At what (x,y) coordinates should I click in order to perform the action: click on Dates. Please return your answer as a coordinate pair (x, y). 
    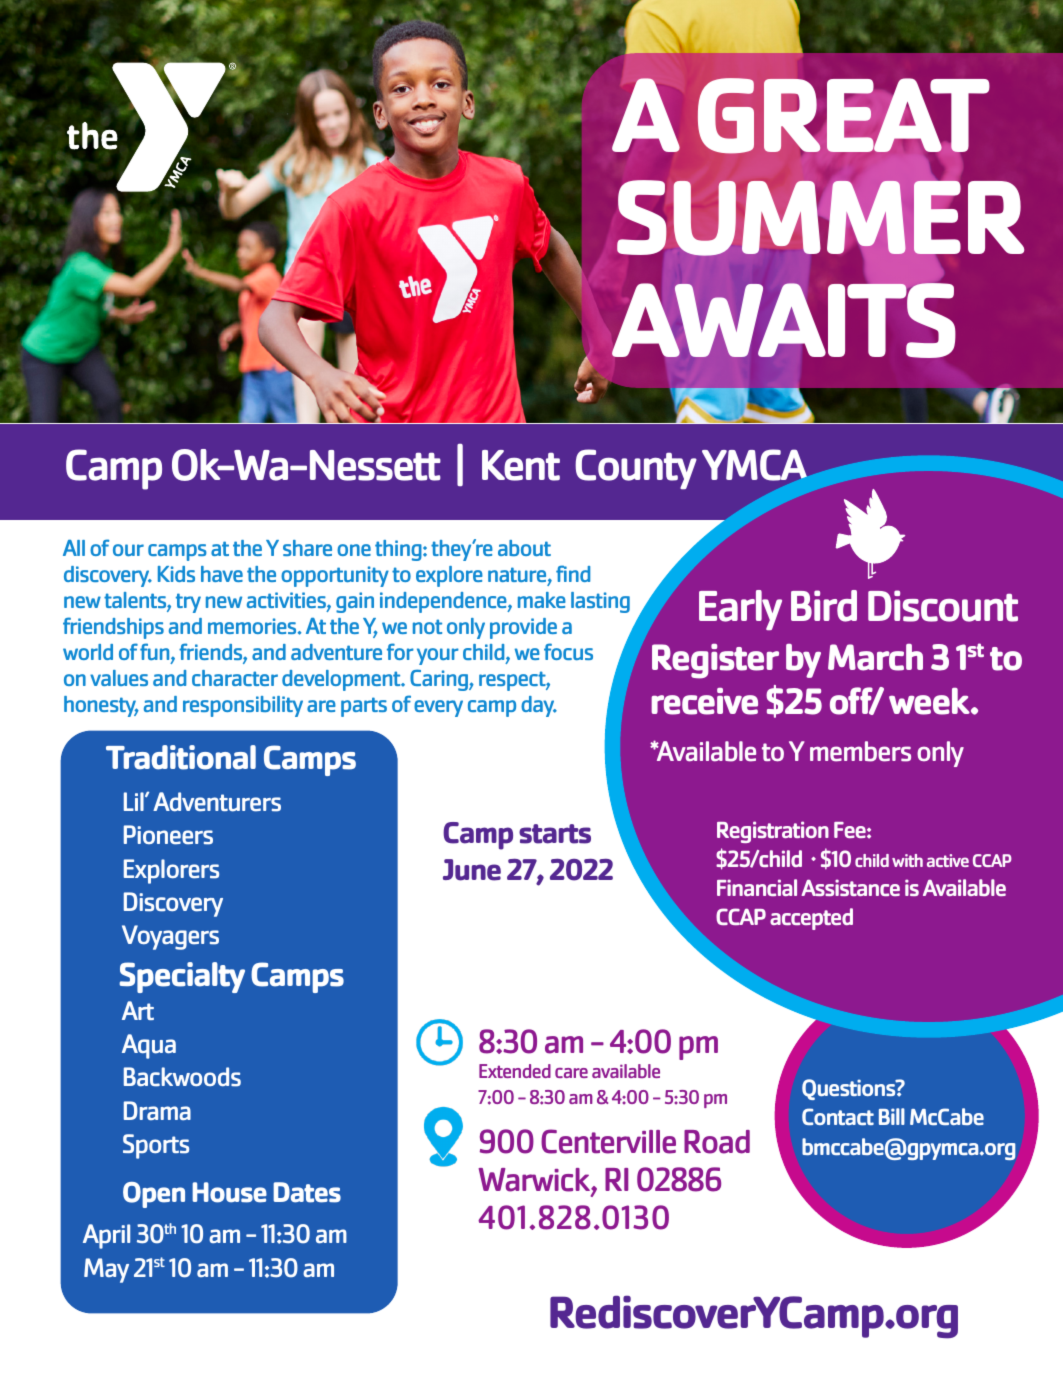
    Looking at the image, I should click on (307, 1192).
